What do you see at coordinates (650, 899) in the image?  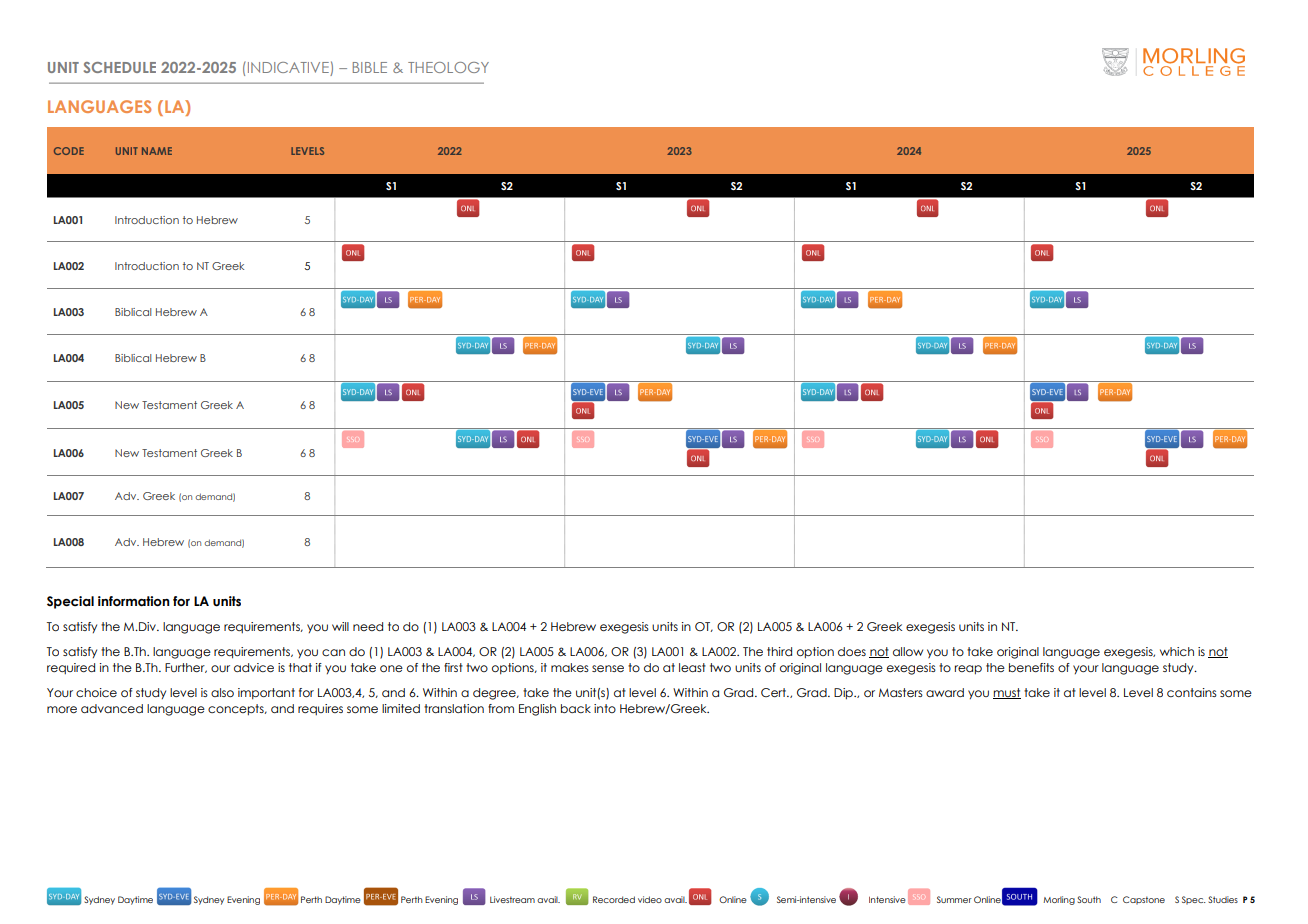 I see `video` at bounding box center [650, 899].
